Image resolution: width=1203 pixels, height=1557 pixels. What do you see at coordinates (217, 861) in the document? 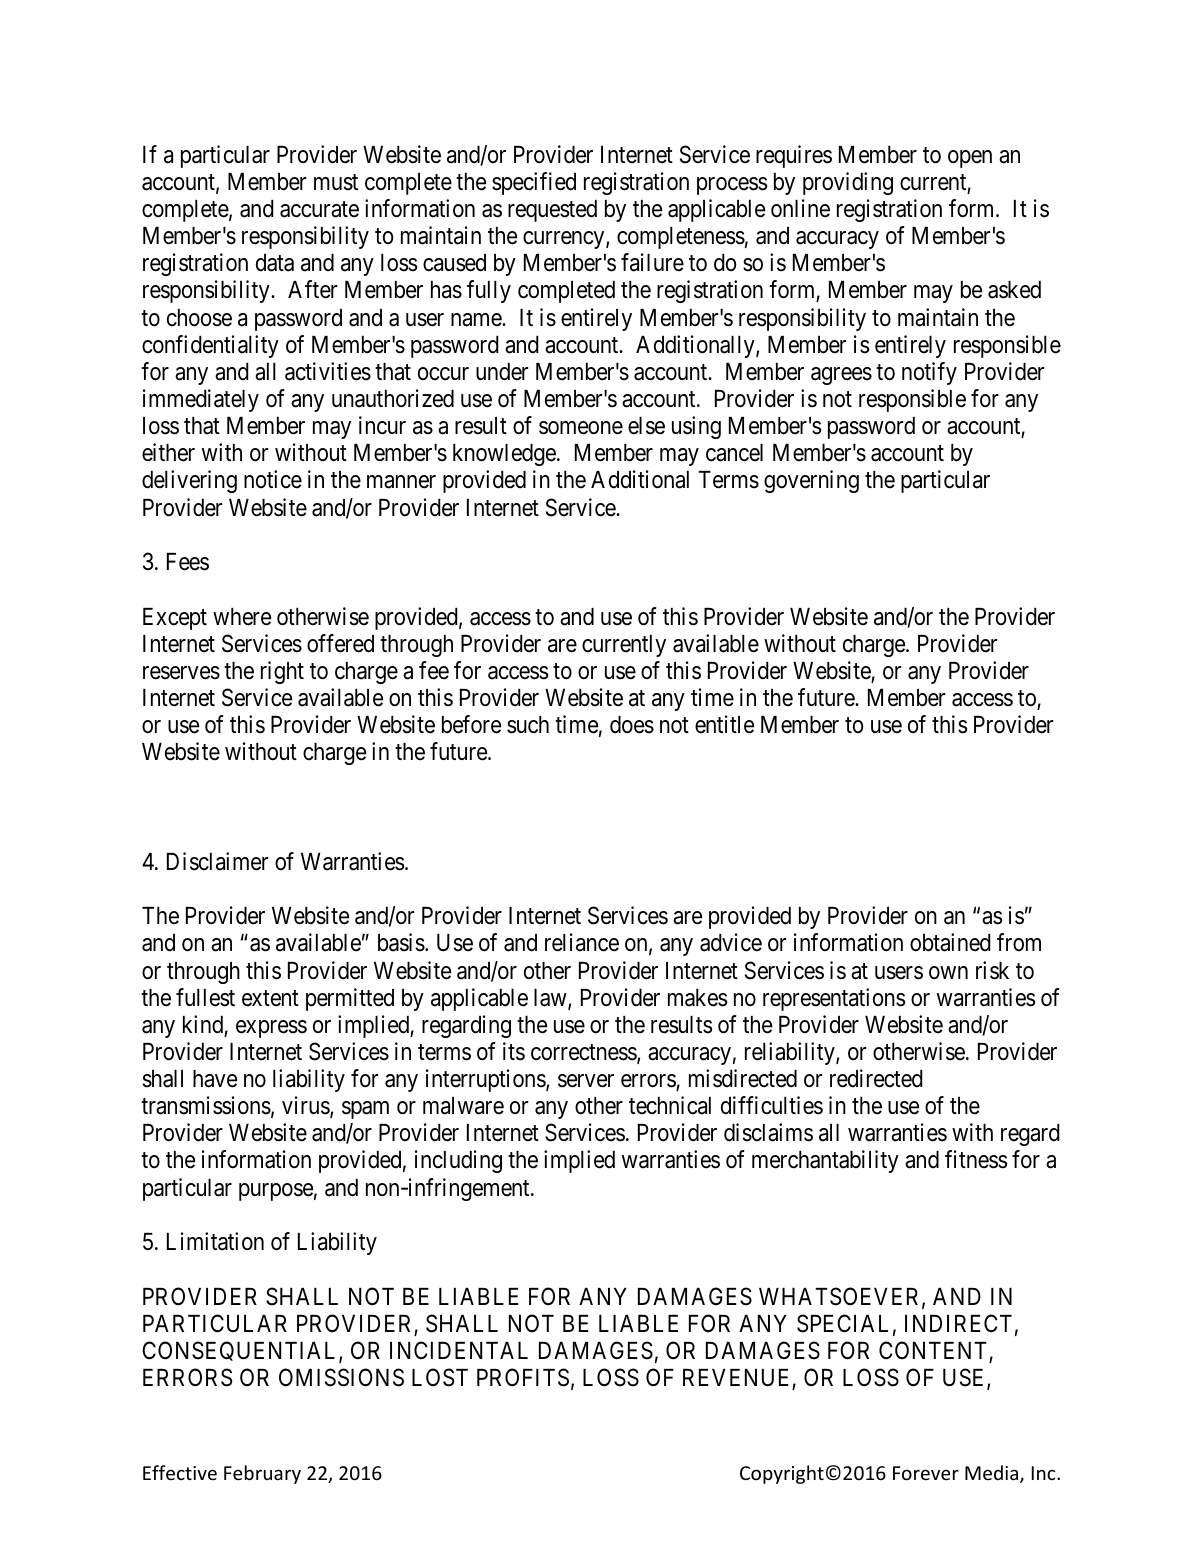
I see `Disclaimer` at bounding box center [217, 861].
